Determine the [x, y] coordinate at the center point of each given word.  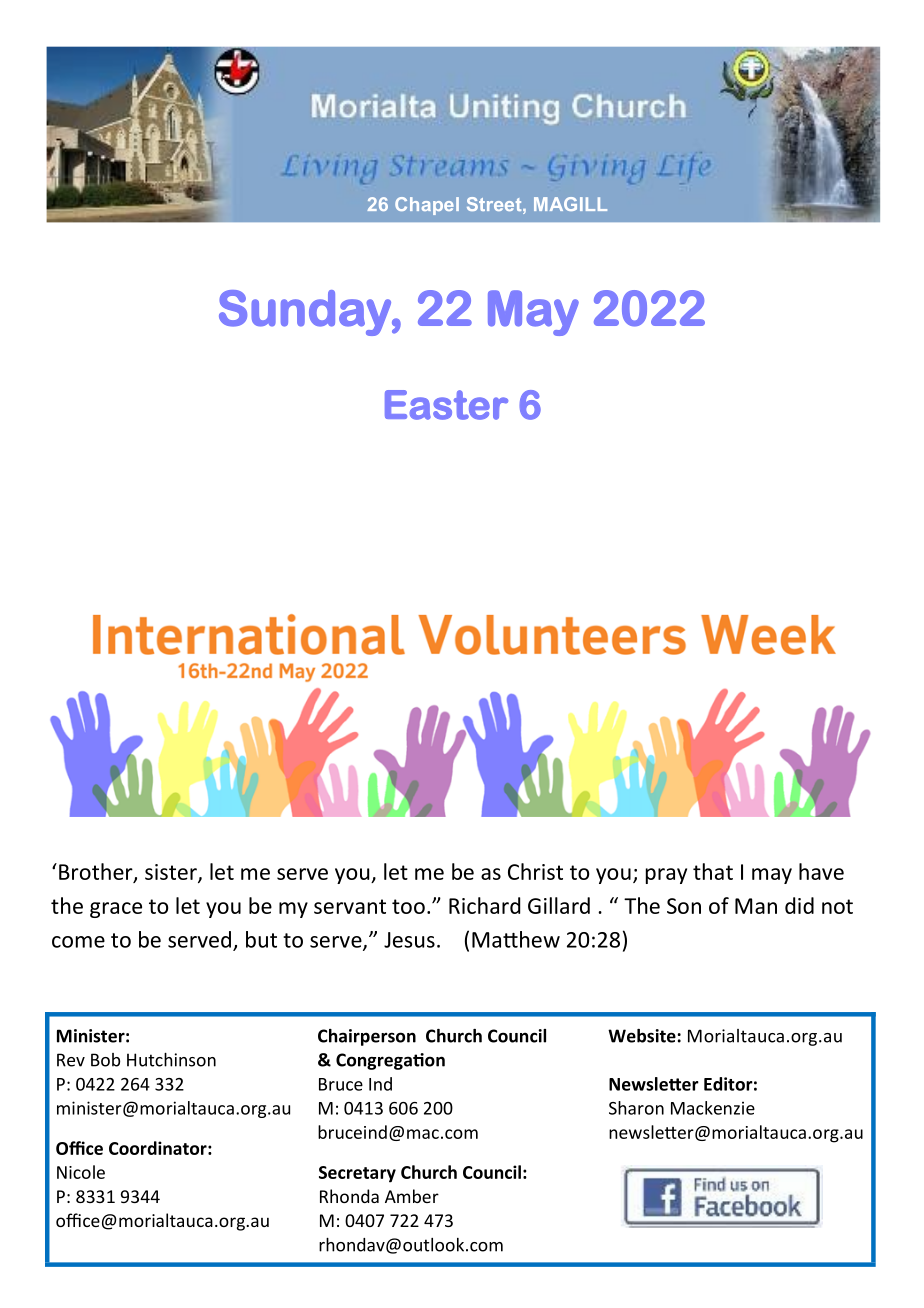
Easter [446, 405]
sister [172, 873]
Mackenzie [713, 1108]
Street [495, 205]
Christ [535, 871]
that [713, 871]
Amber [412, 1196]
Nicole [81, 1172]
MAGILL [570, 204]
